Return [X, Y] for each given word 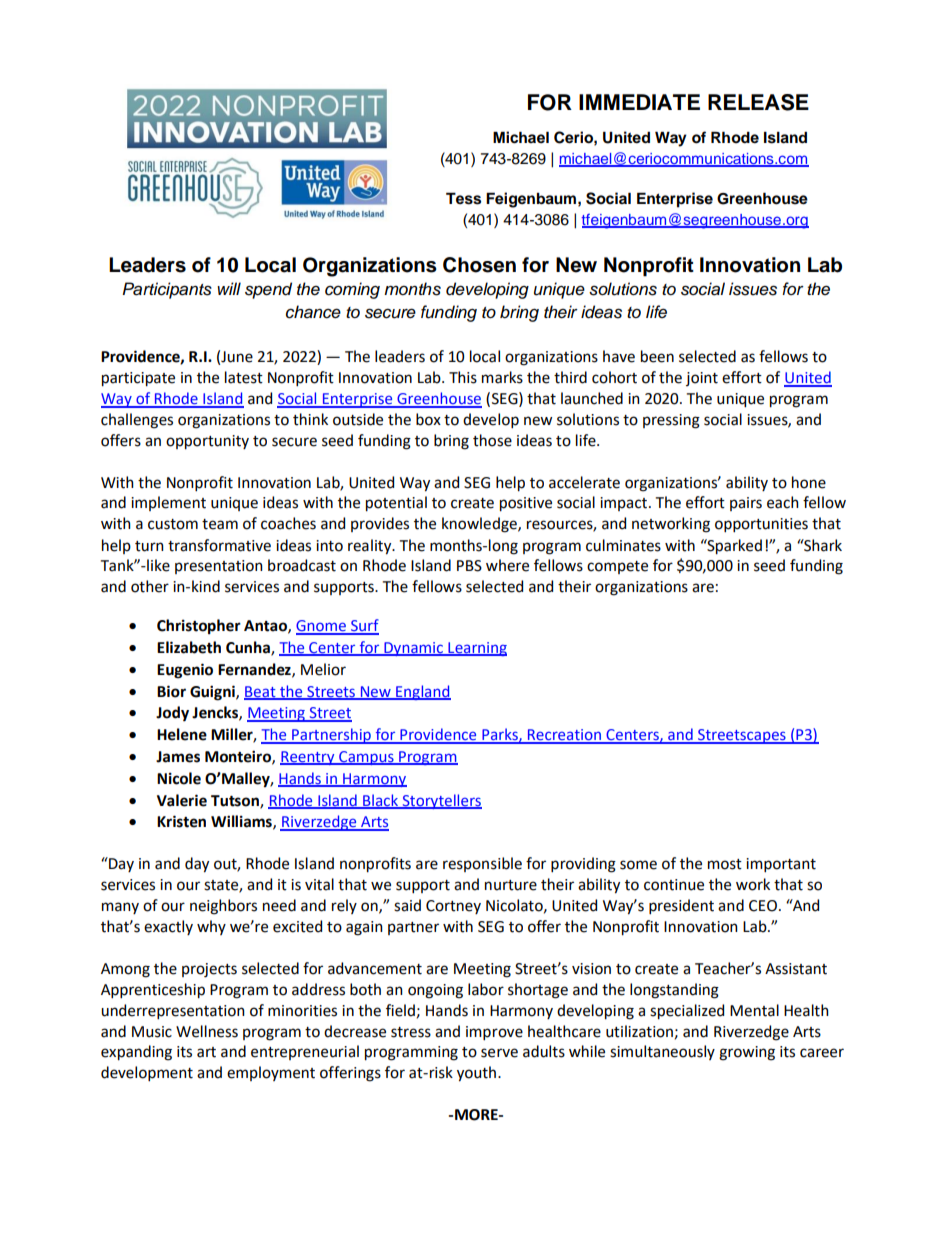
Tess [463, 198]
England [422, 692]
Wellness [207, 1031]
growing [747, 1053]
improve [494, 1033]
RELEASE [758, 102]
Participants [167, 290]
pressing [671, 421]
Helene [182, 734]
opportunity [207, 442]
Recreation [564, 736]
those [492, 440]
